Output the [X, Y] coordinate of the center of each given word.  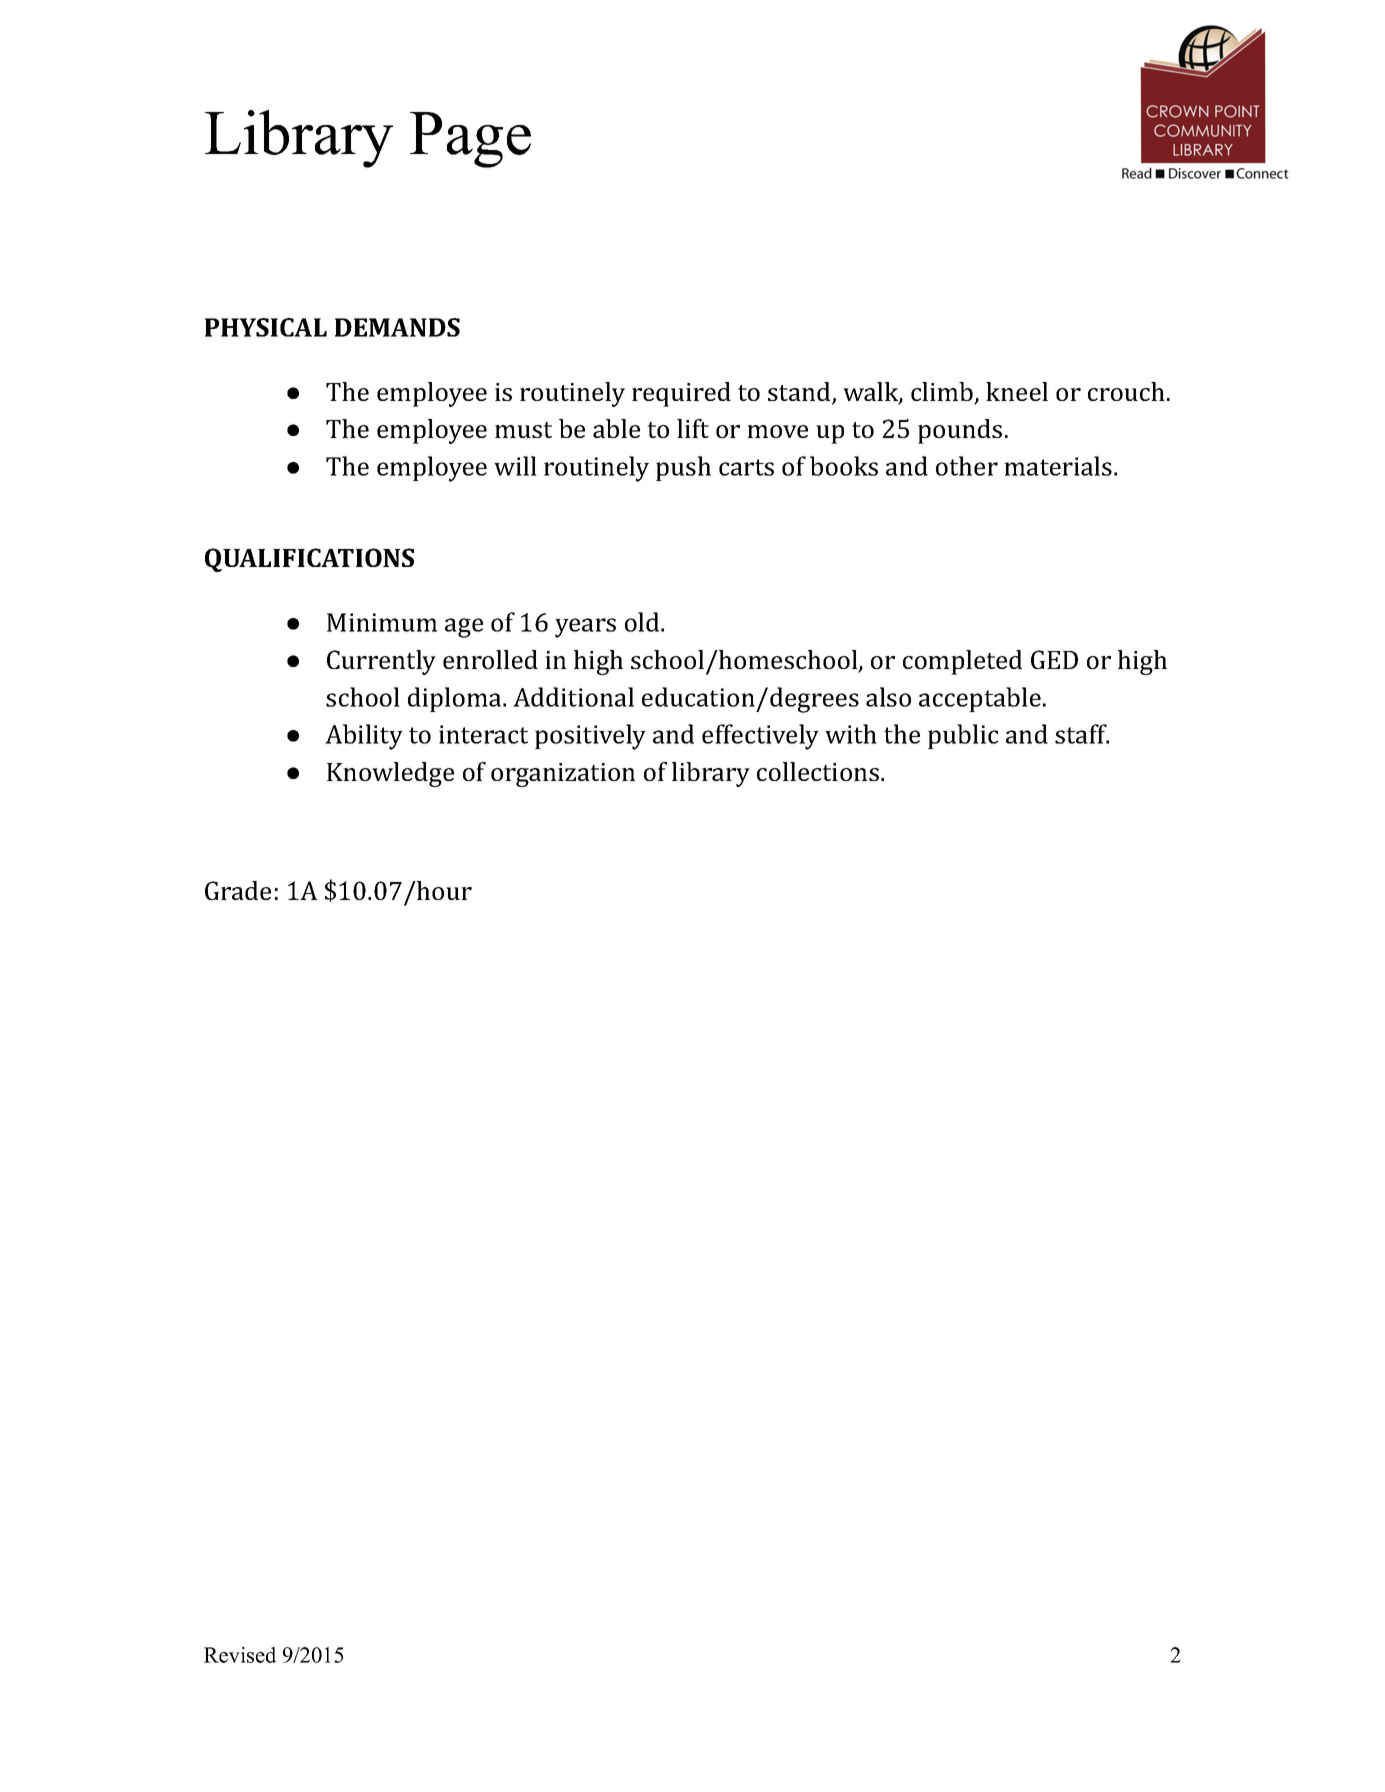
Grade [238, 890]
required [681, 394]
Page [470, 140]
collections [818, 771]
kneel [1017, 391]
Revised [240, 1655]
